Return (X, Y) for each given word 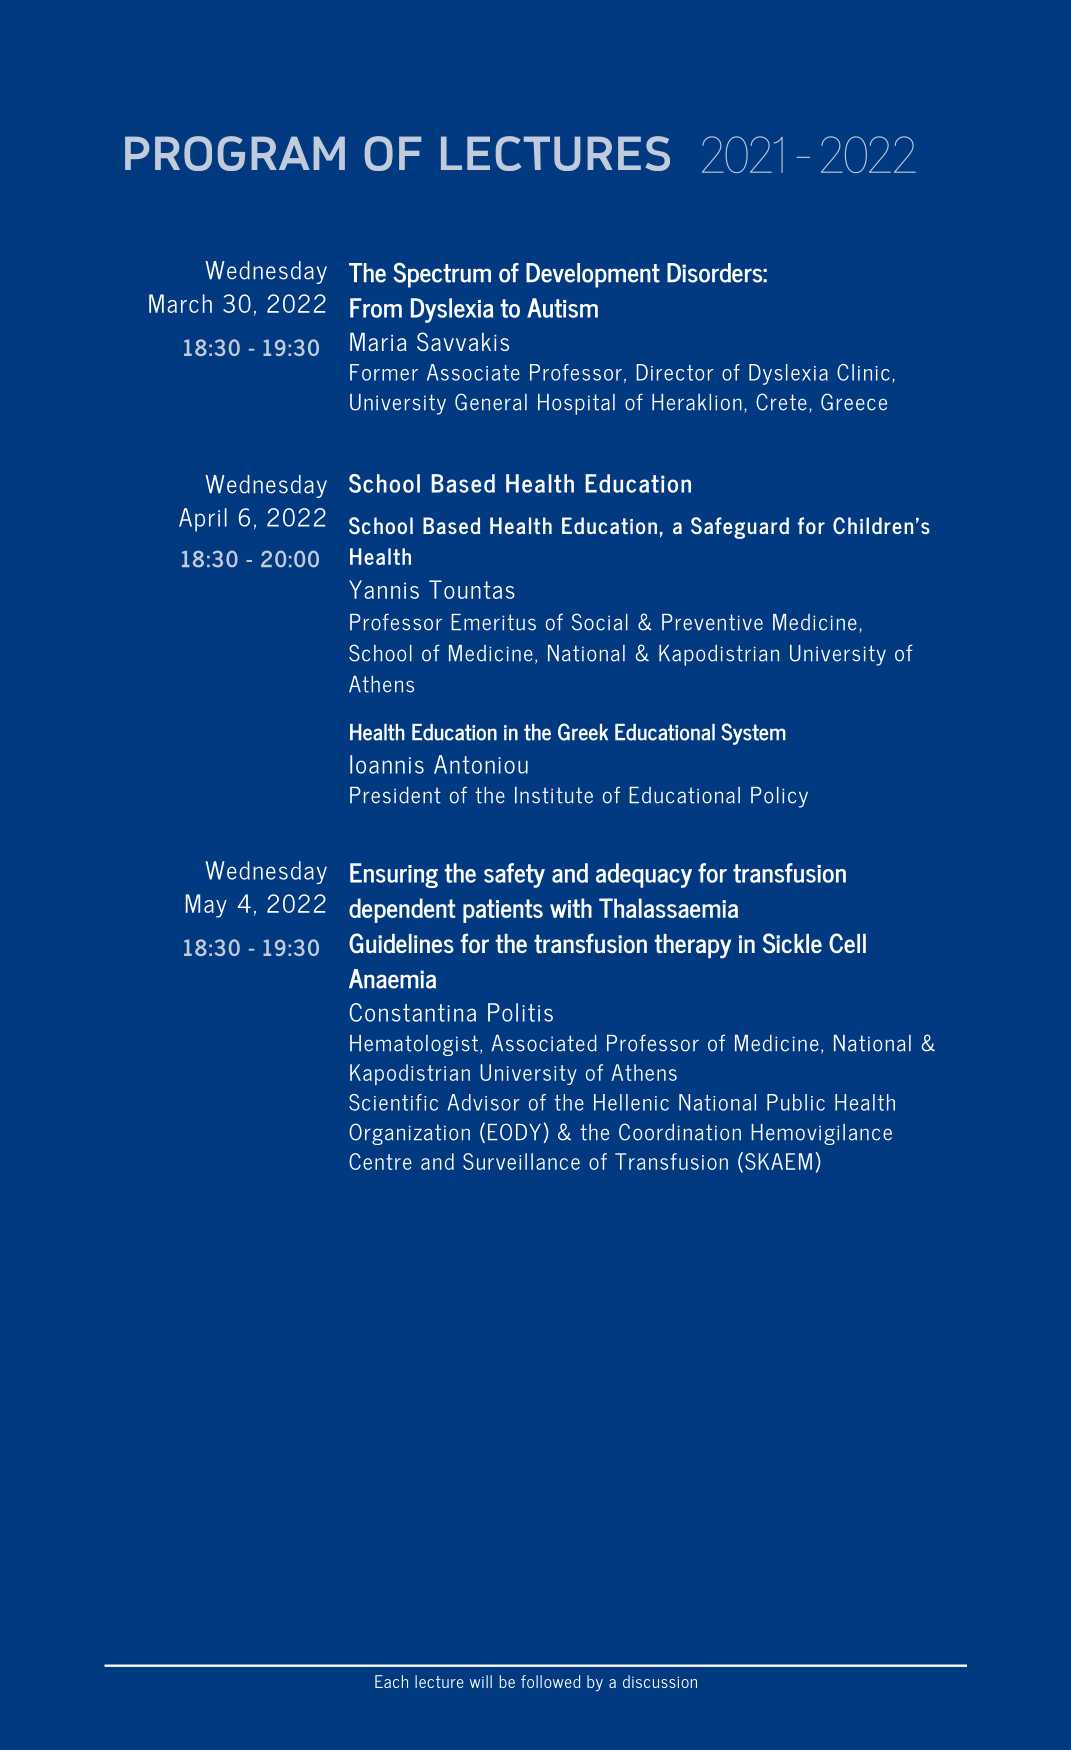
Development (593, 275)
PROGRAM (235, 153)
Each (391, 1681)
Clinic (863, 372)
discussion (660, 1681)
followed (550, 1681)
